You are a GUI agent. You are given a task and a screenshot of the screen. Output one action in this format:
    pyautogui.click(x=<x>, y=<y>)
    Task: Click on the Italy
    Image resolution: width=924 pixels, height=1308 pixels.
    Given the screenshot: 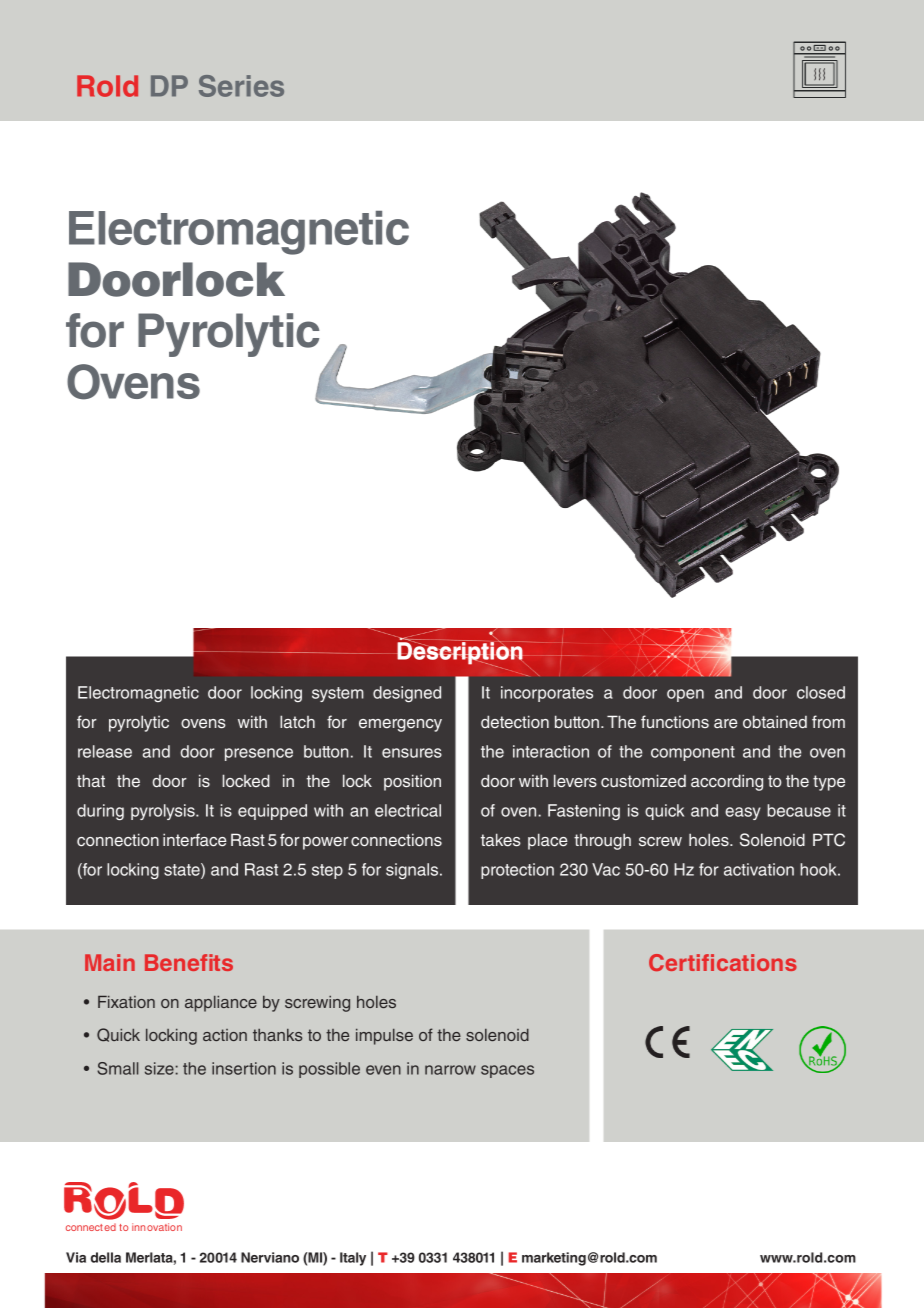 What is the action you would take?
    pyautogui.click(x=353, y=1259)
